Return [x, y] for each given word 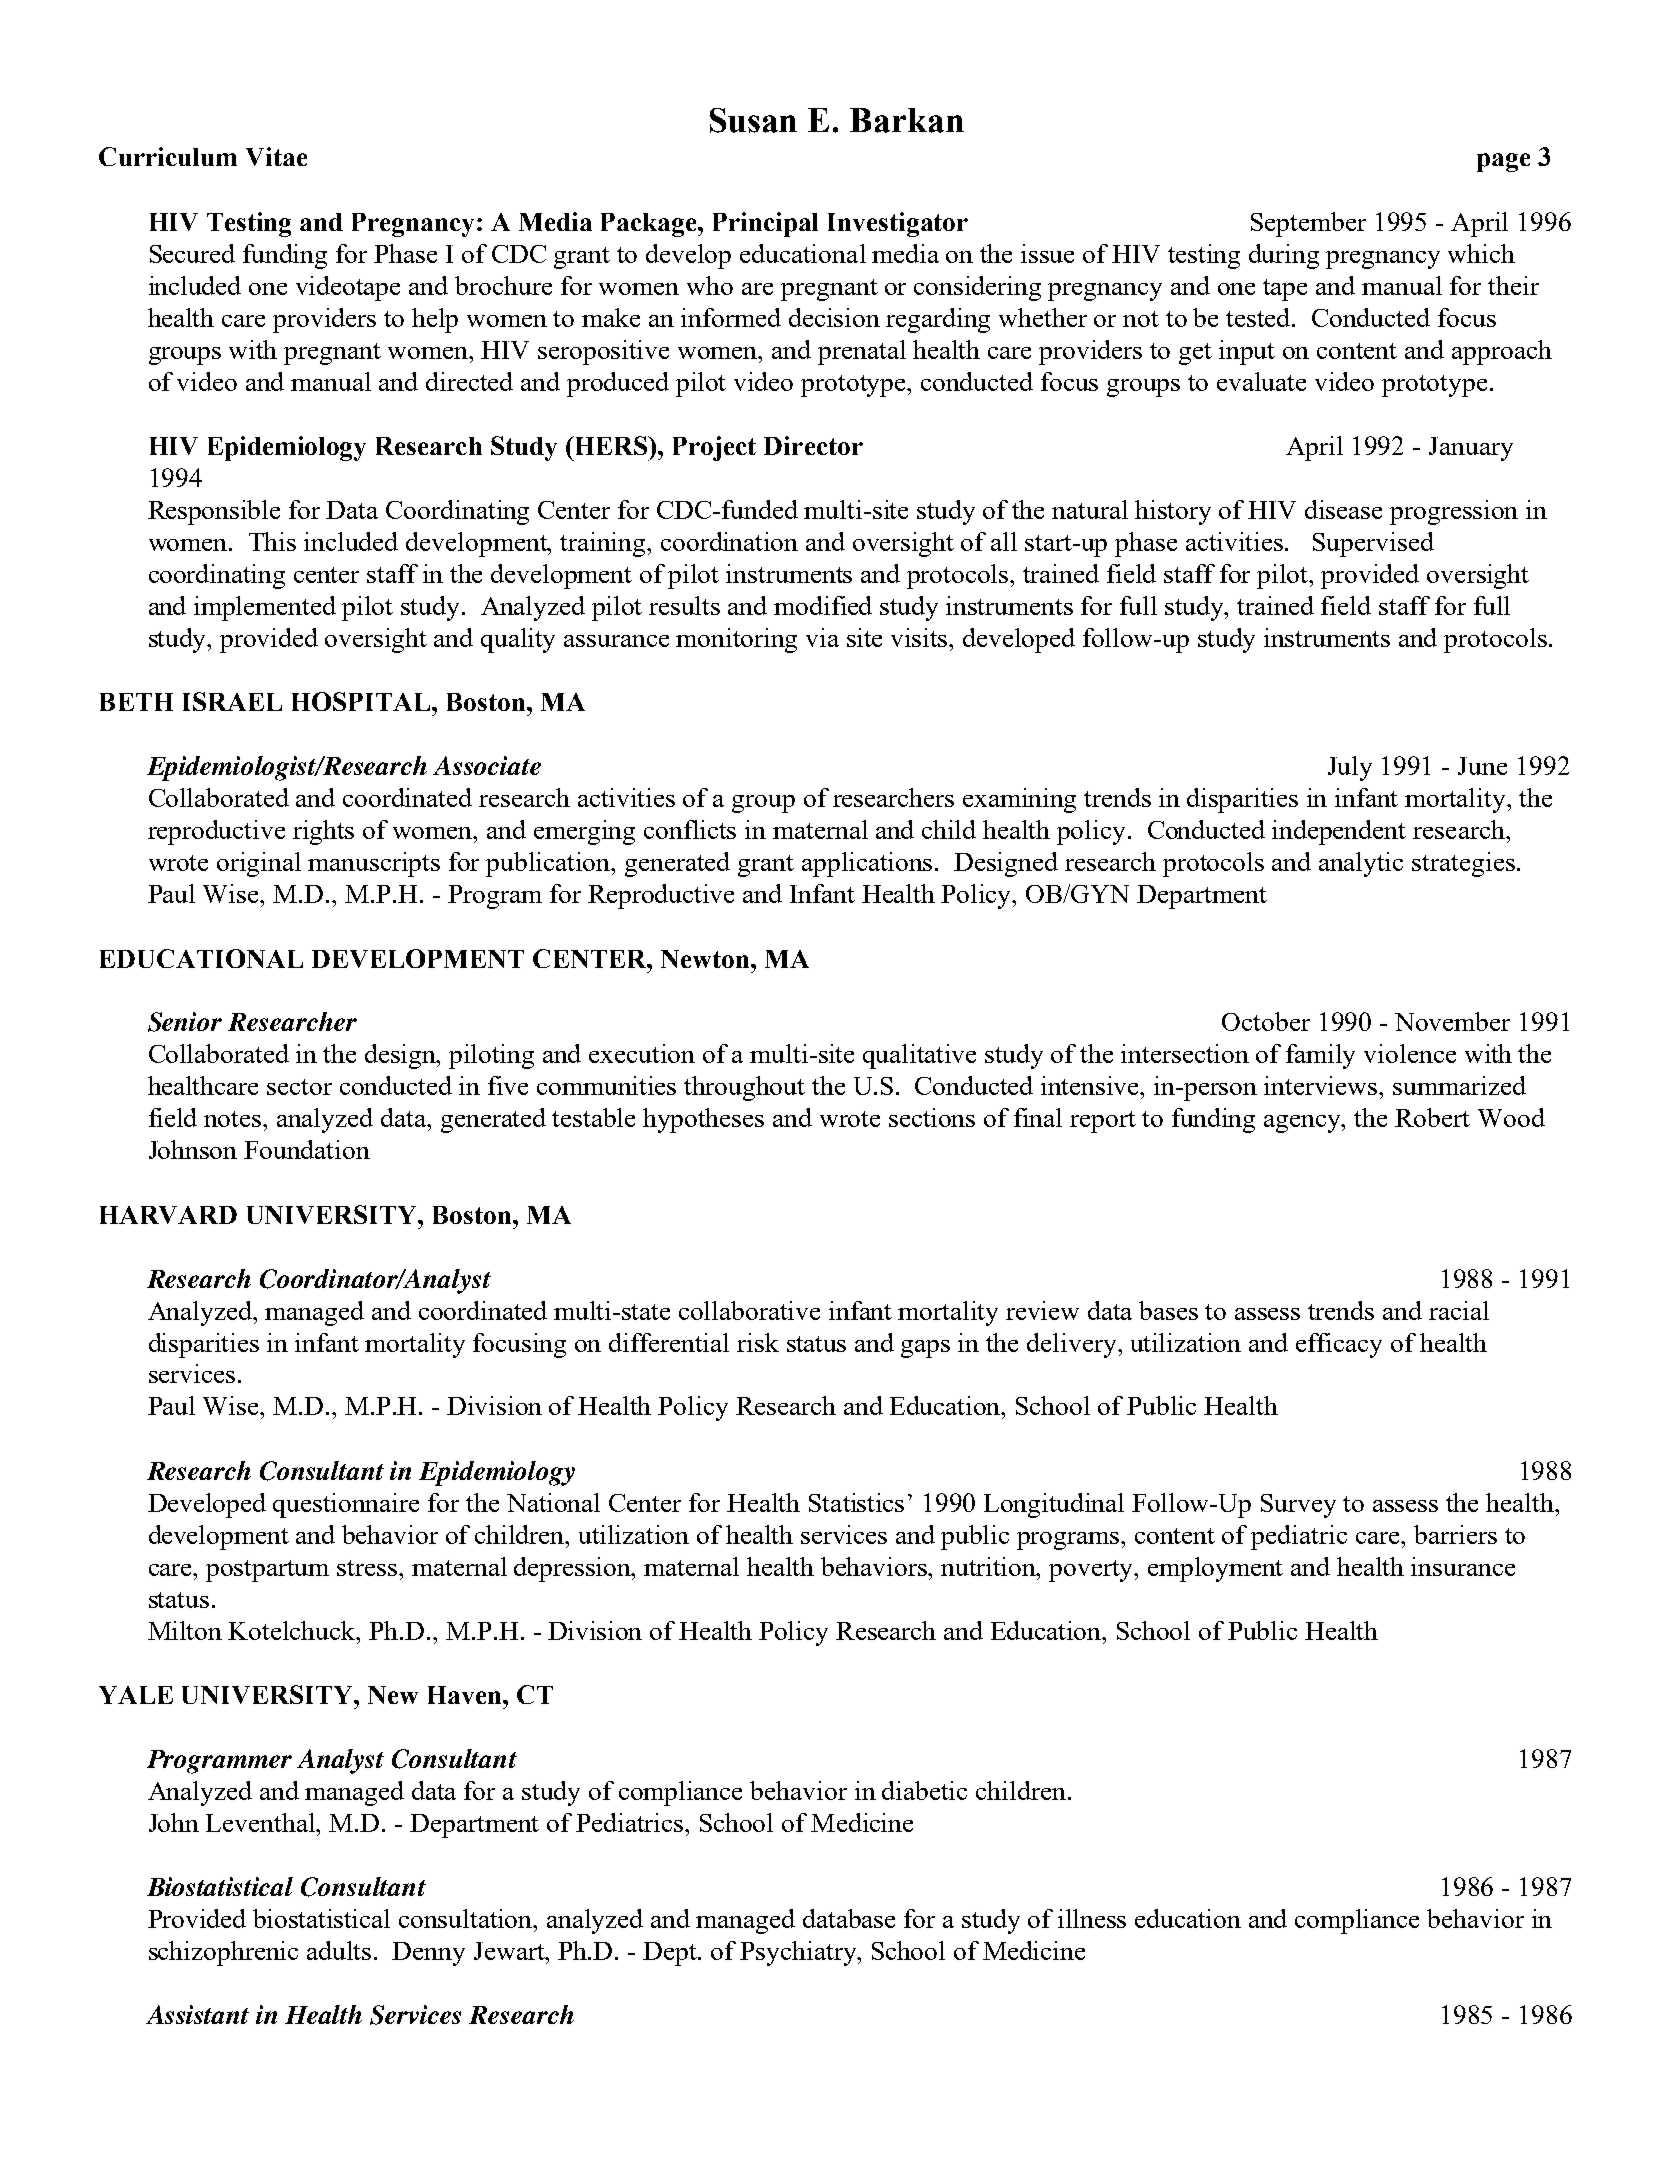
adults [339, 1950]
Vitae [276, 156]
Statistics [856, 1502]
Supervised [1373, 544]
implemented [265, 608]
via [822, 637]
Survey [1298, 1506]
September [1308, 224]
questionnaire [346, 1505]
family [1320, 1056]
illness [1092, 1918]
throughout [744, 1088]
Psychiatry [799, 1953]
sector [299, 1087]
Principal [765, 224]
